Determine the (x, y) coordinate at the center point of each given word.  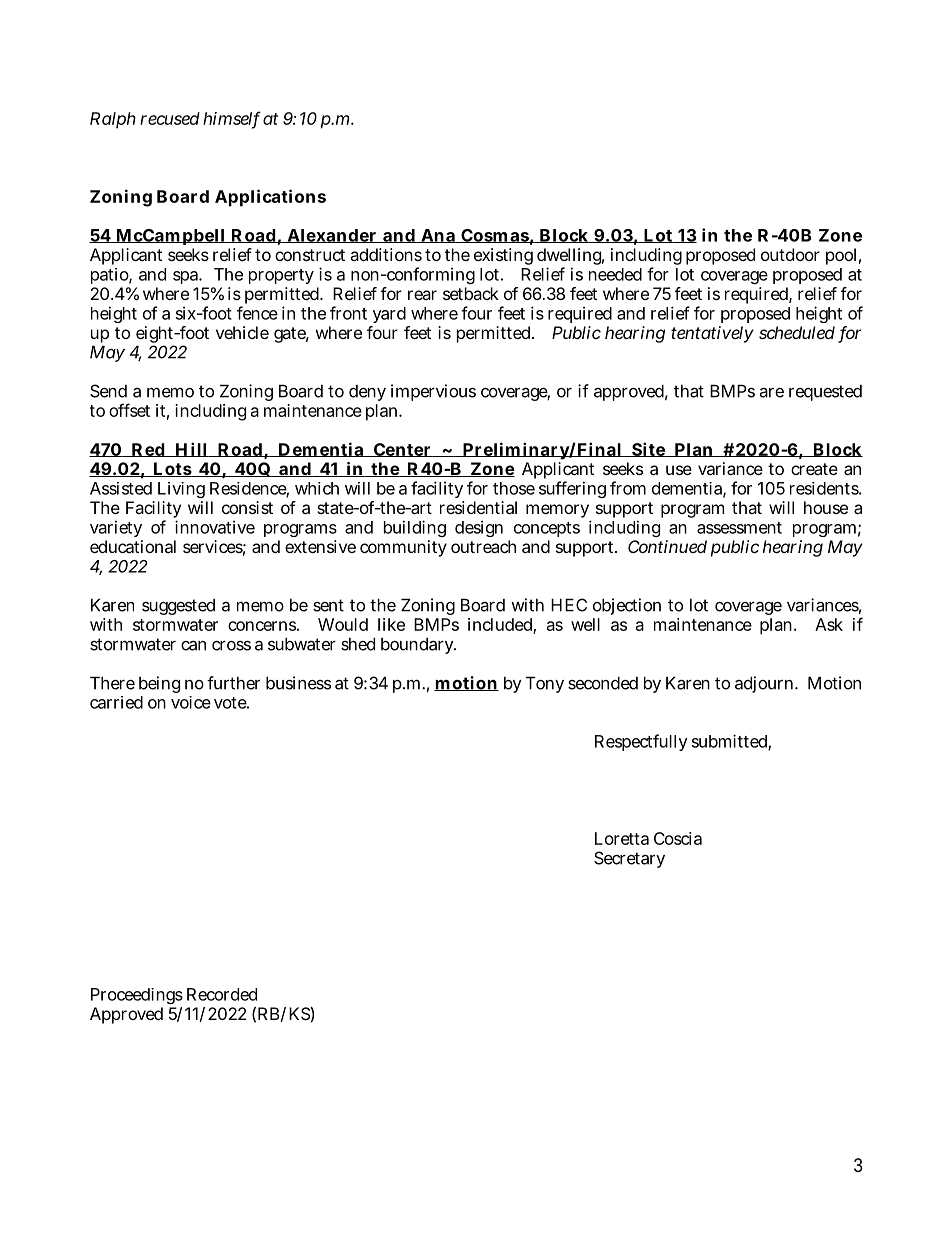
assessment (739, 528)
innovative (215, 527)
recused (170, 118)
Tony (545, 684)
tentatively (712, 334)
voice (191, 702)
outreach (483, 546)
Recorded (222, 994)
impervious (433, 392)
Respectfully (641, 742)
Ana (438, 236)
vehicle (242, 332)
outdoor (790, 254)
